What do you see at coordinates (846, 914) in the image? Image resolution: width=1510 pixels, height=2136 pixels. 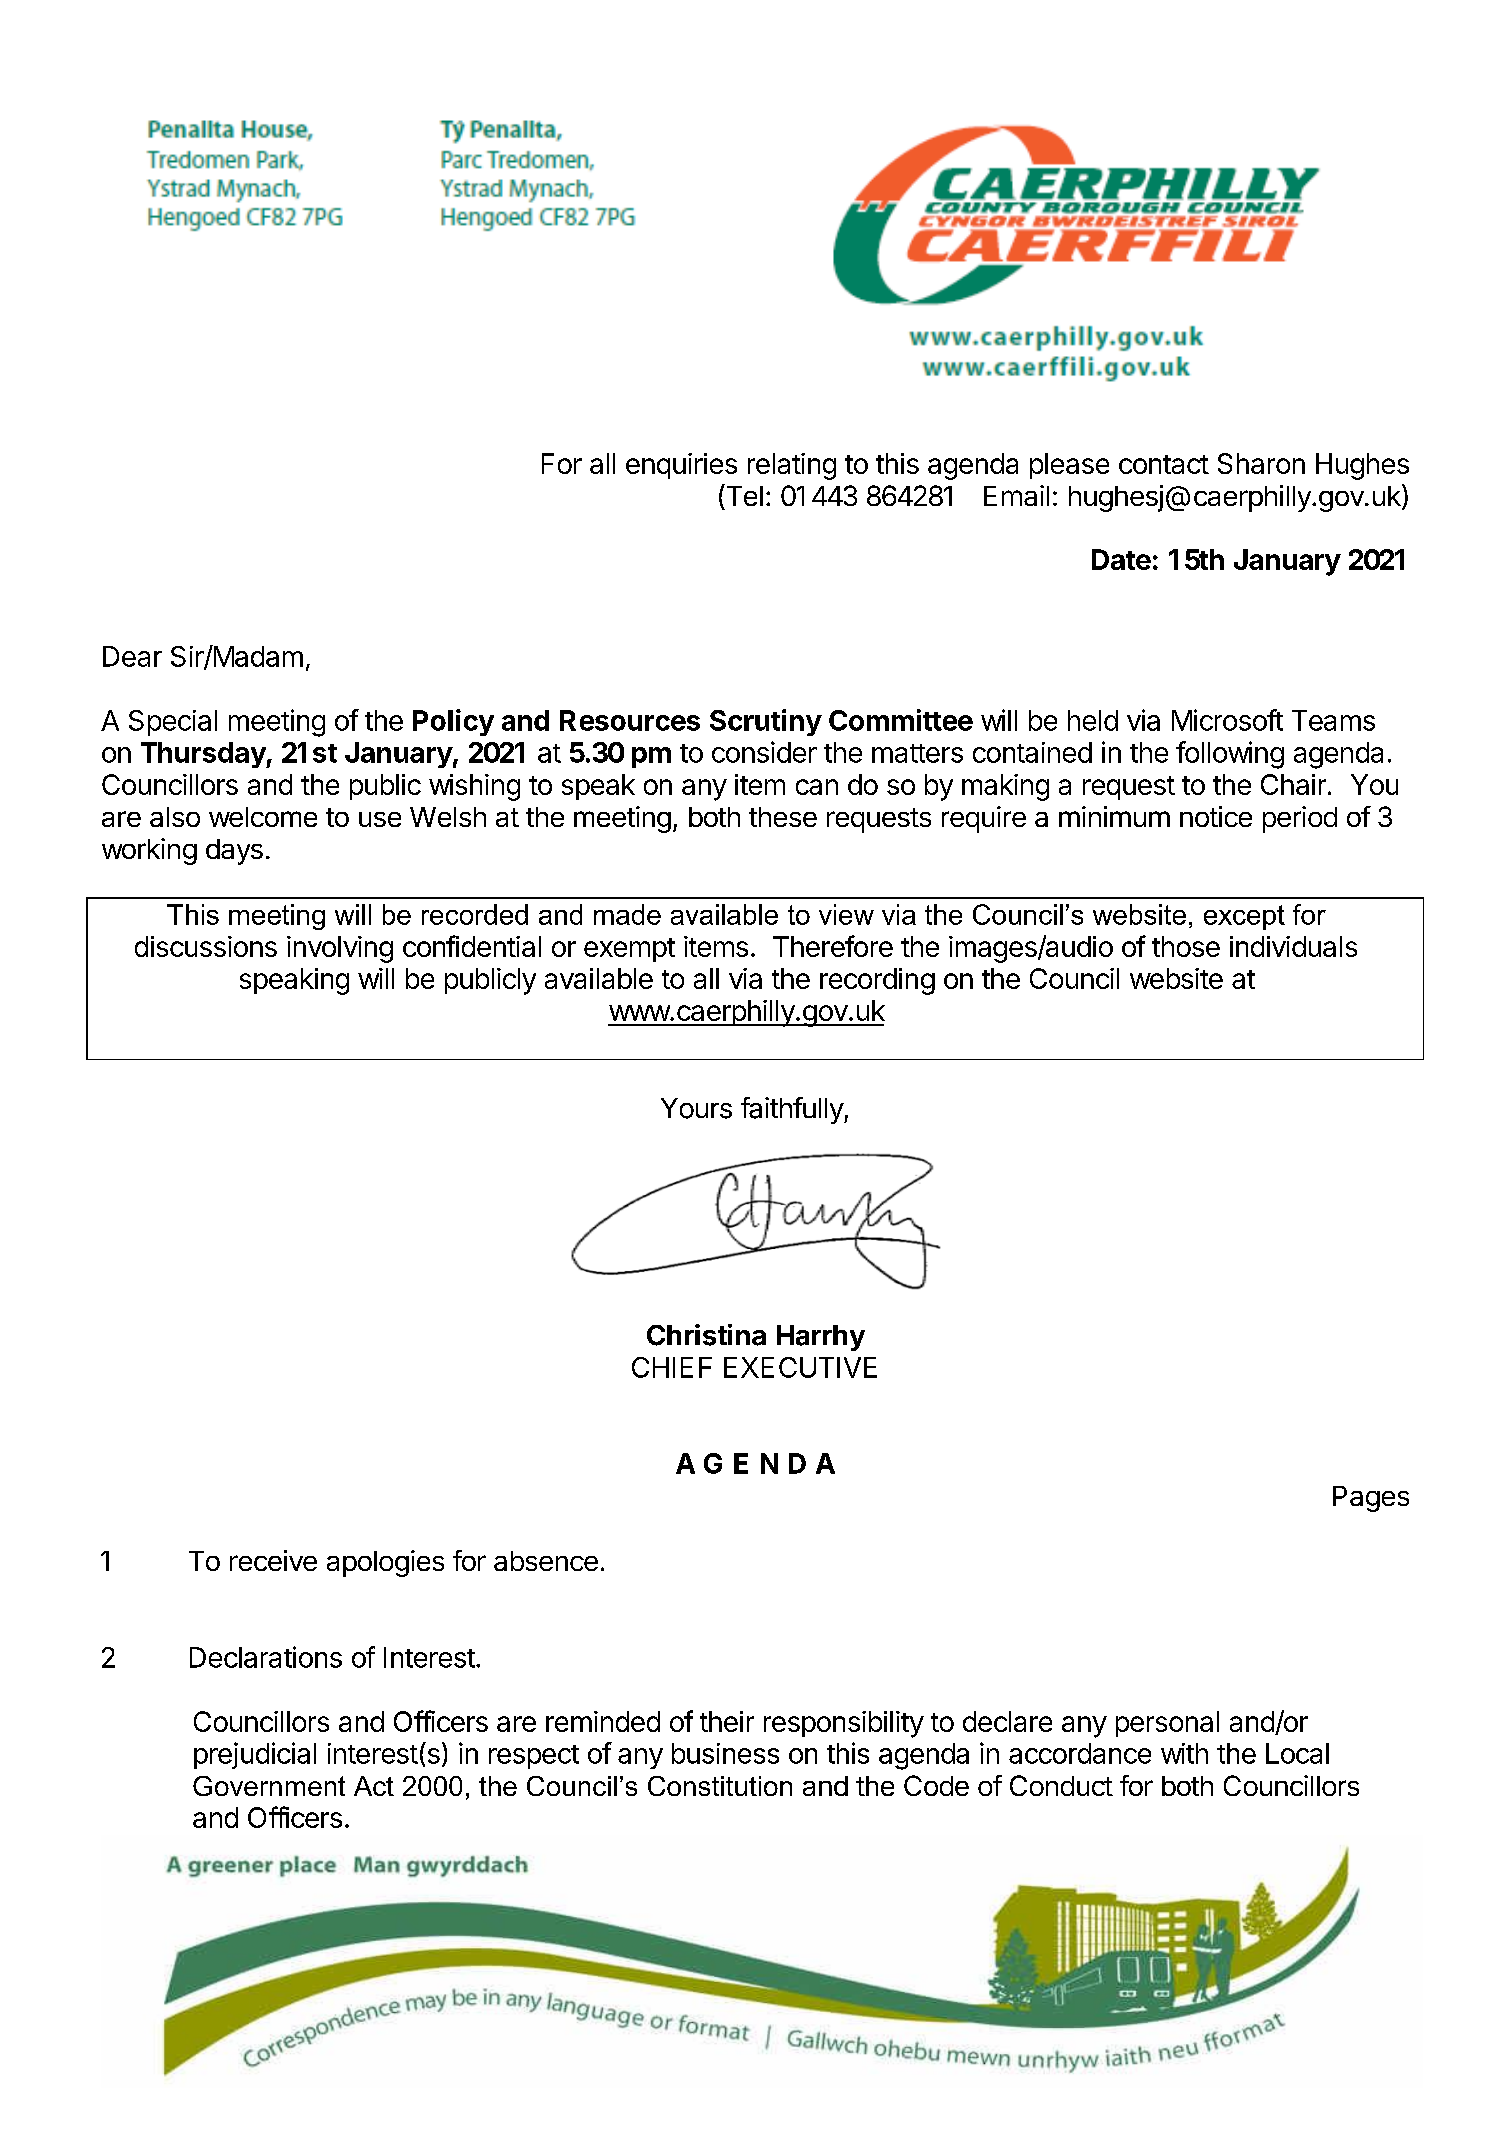 I see `view` at bounding box center [846, 914].
